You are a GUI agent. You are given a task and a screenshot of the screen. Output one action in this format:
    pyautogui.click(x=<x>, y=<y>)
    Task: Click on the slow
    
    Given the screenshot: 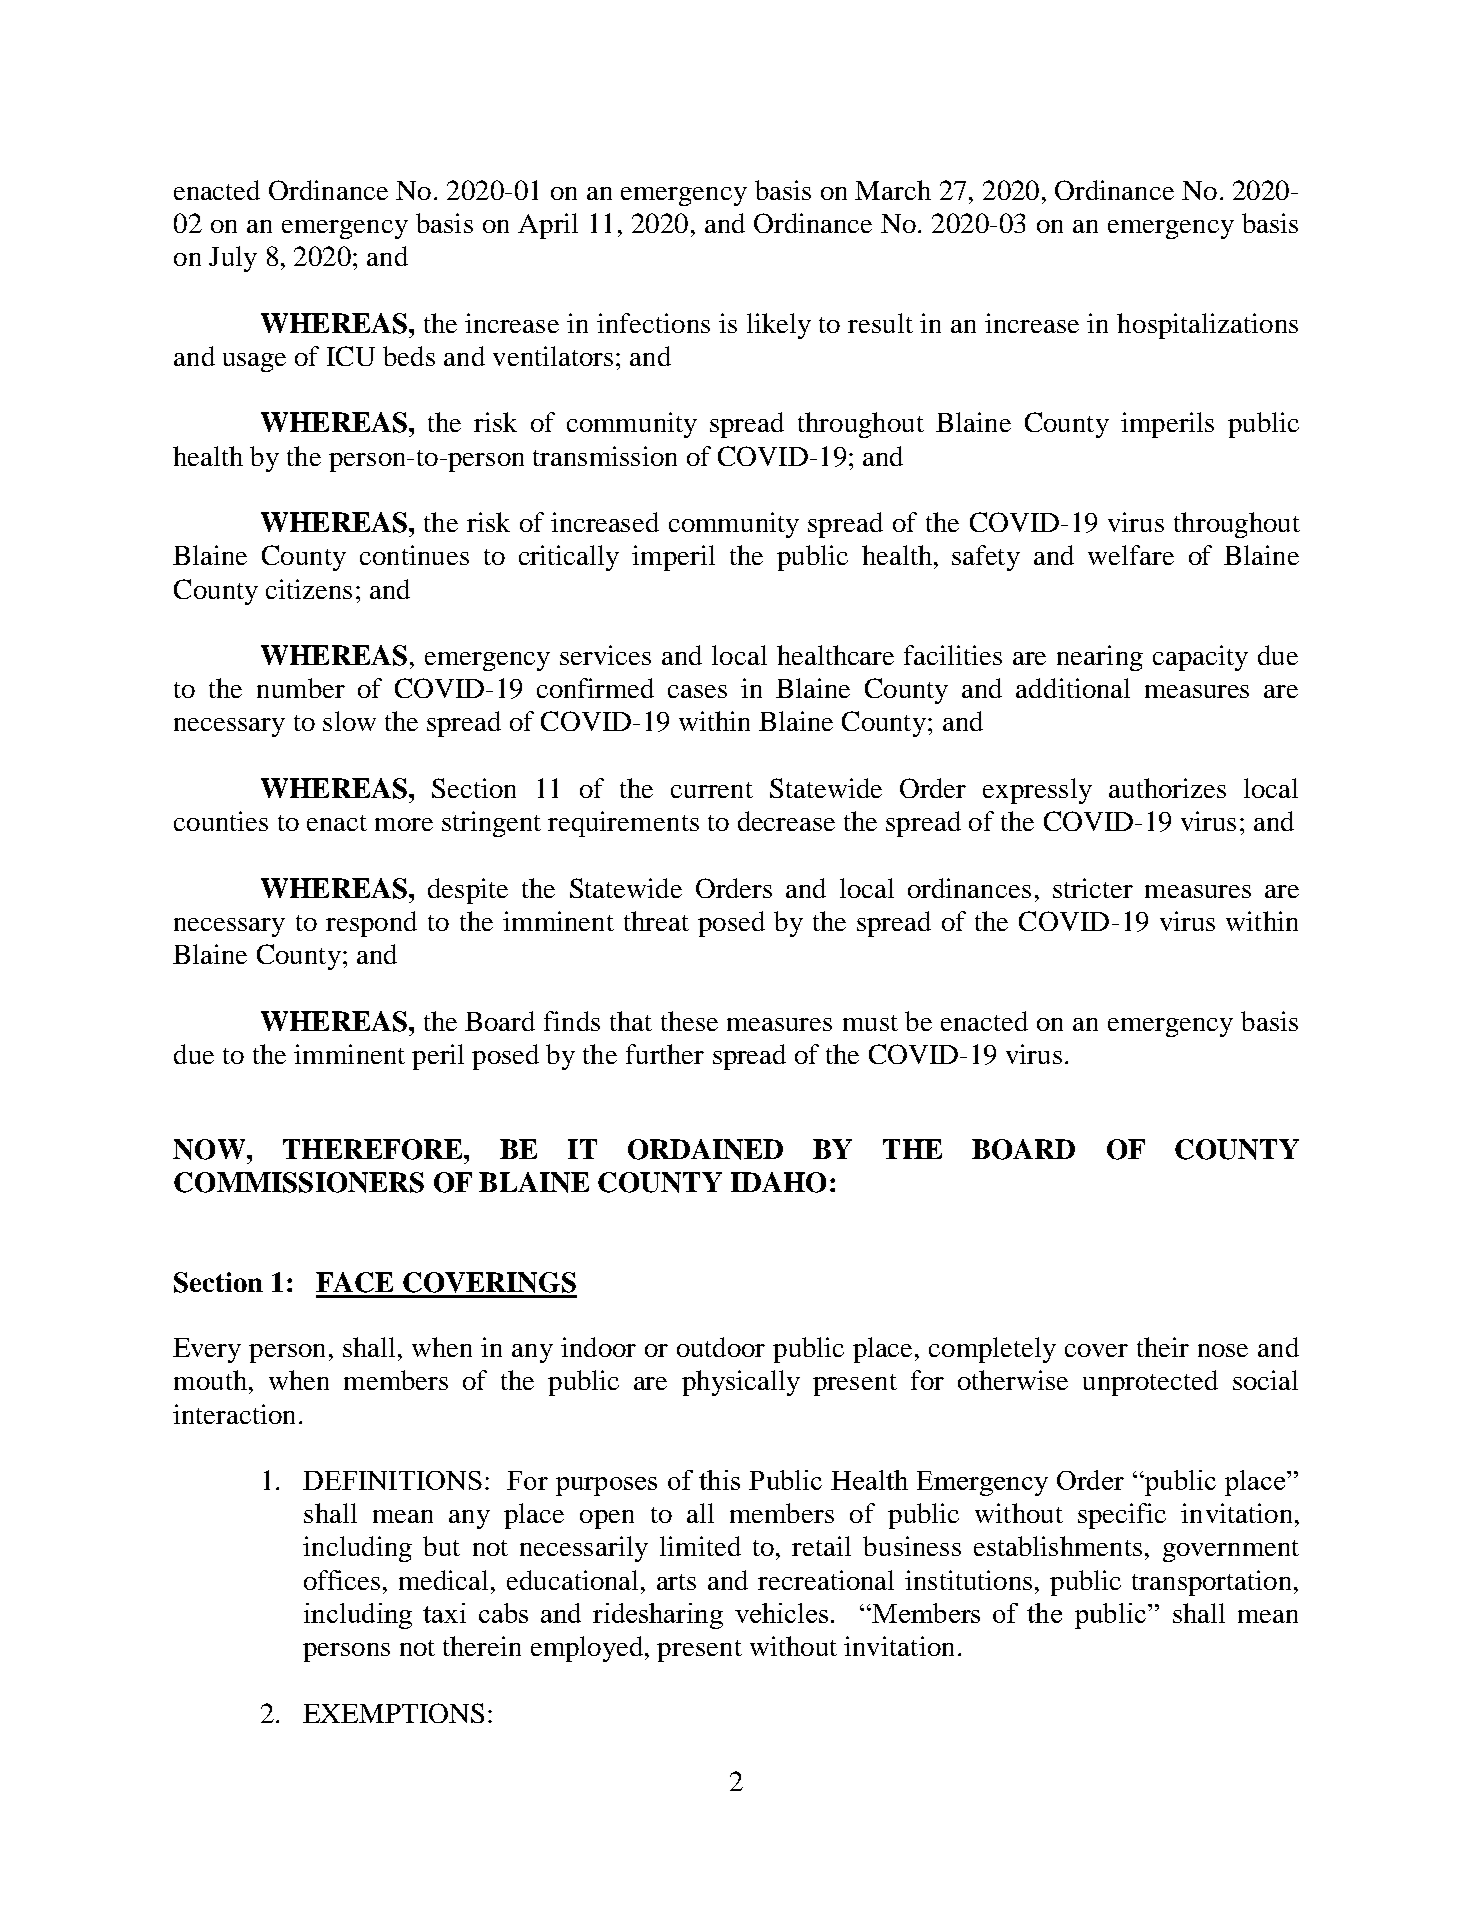 What is the action you would take?
    pyautogui.click(x=349, y=721)
